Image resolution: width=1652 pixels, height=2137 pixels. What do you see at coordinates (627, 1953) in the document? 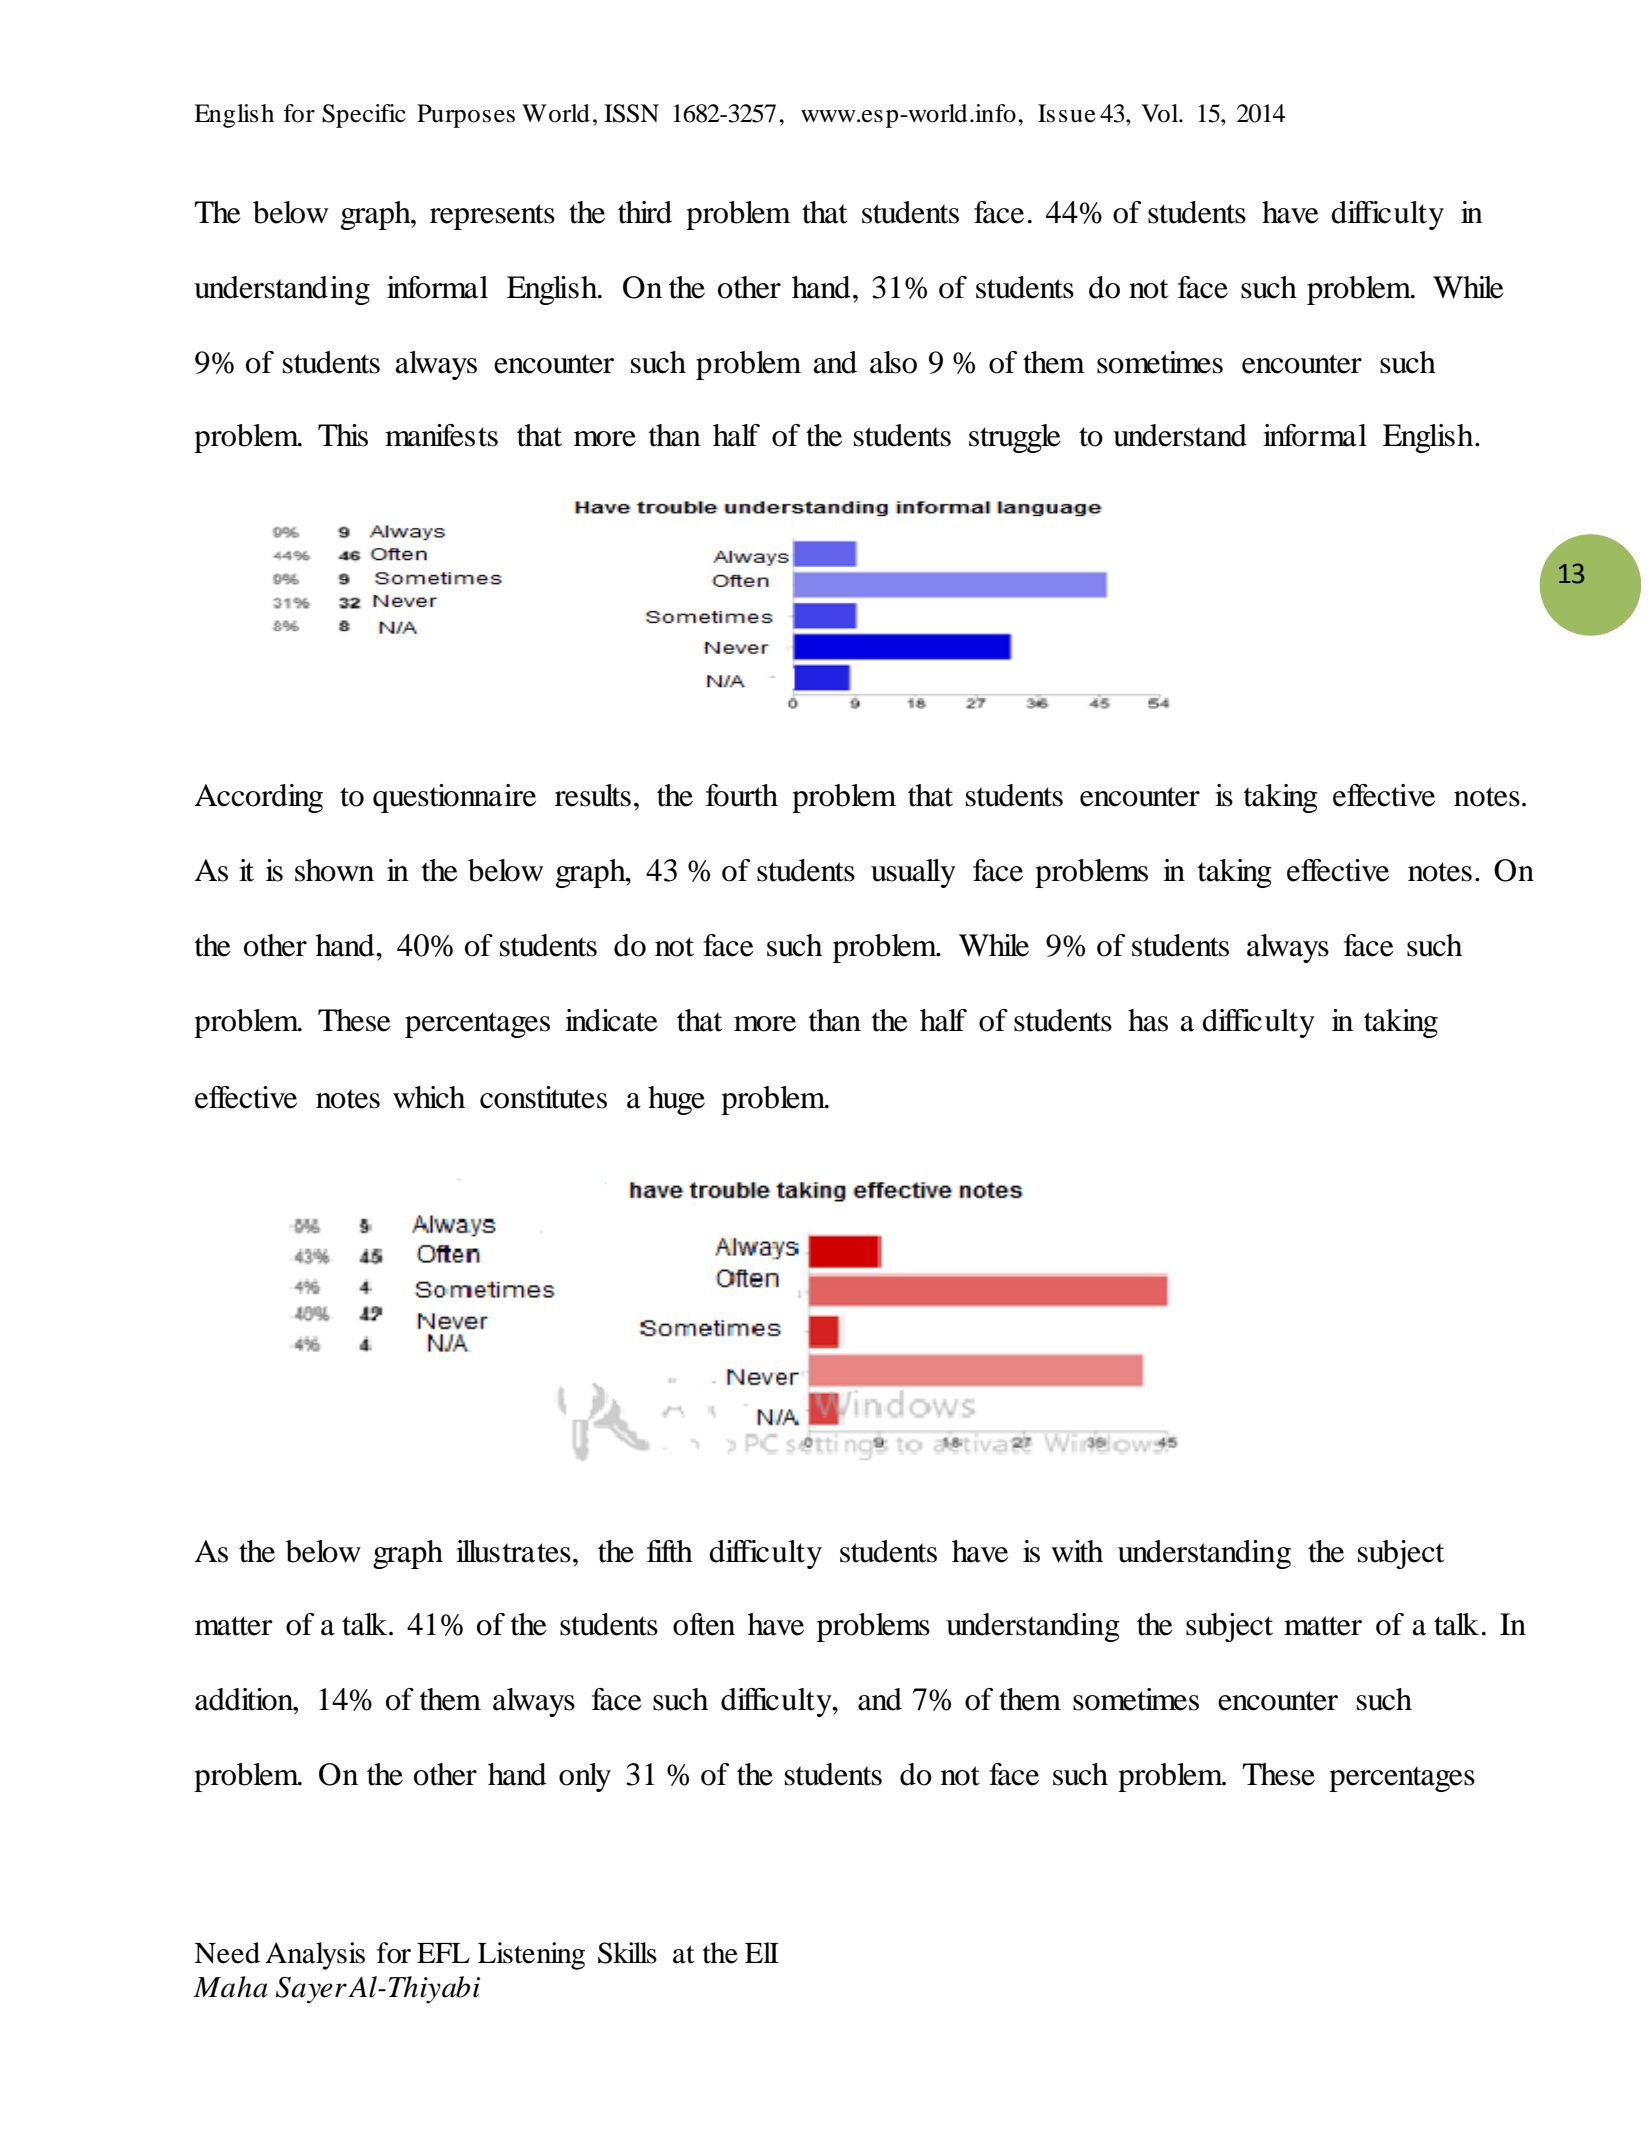
I see `Skills` at bounding box center [627, 1953].
